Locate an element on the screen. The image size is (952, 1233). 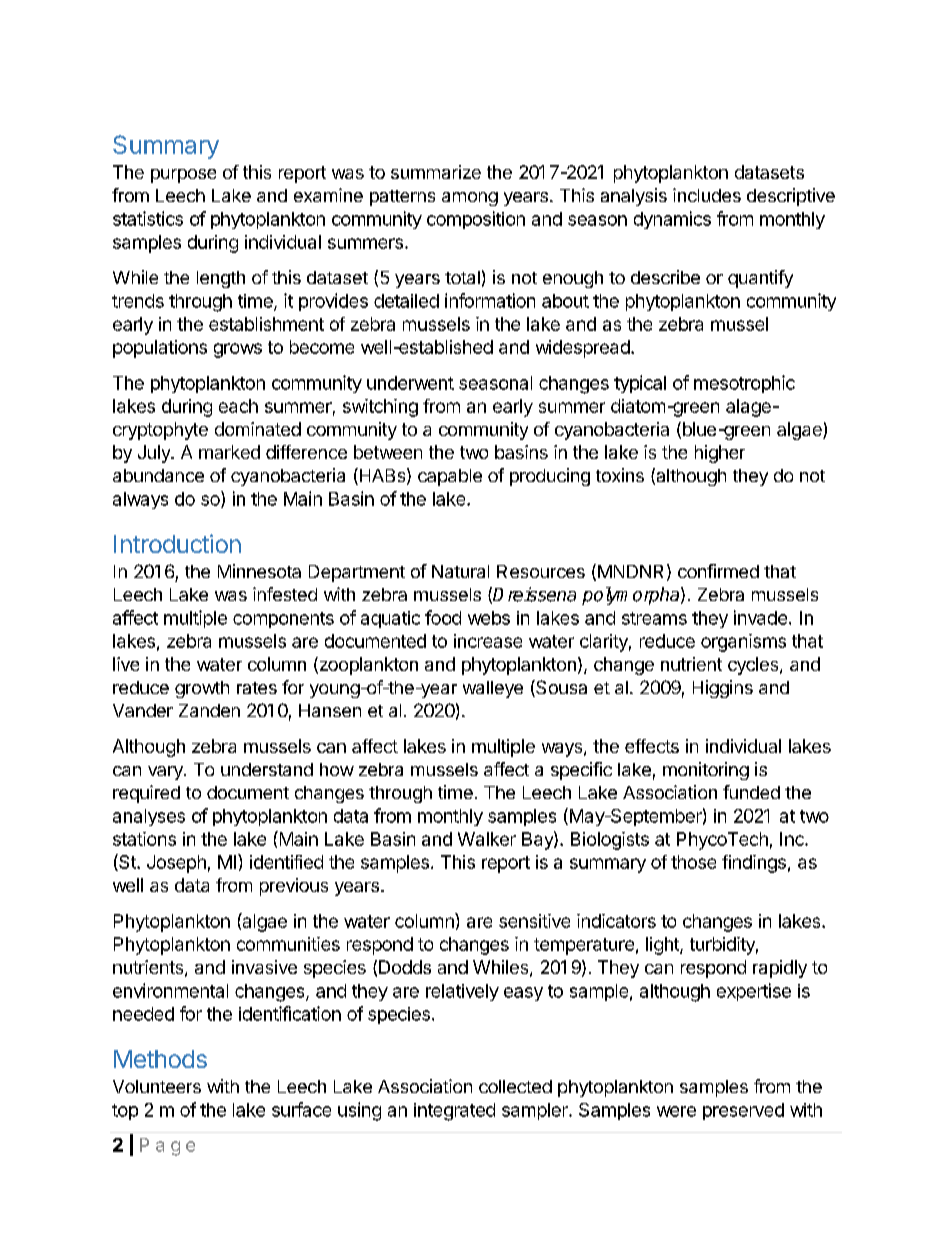
includes is located at coordinates (707, 195).
